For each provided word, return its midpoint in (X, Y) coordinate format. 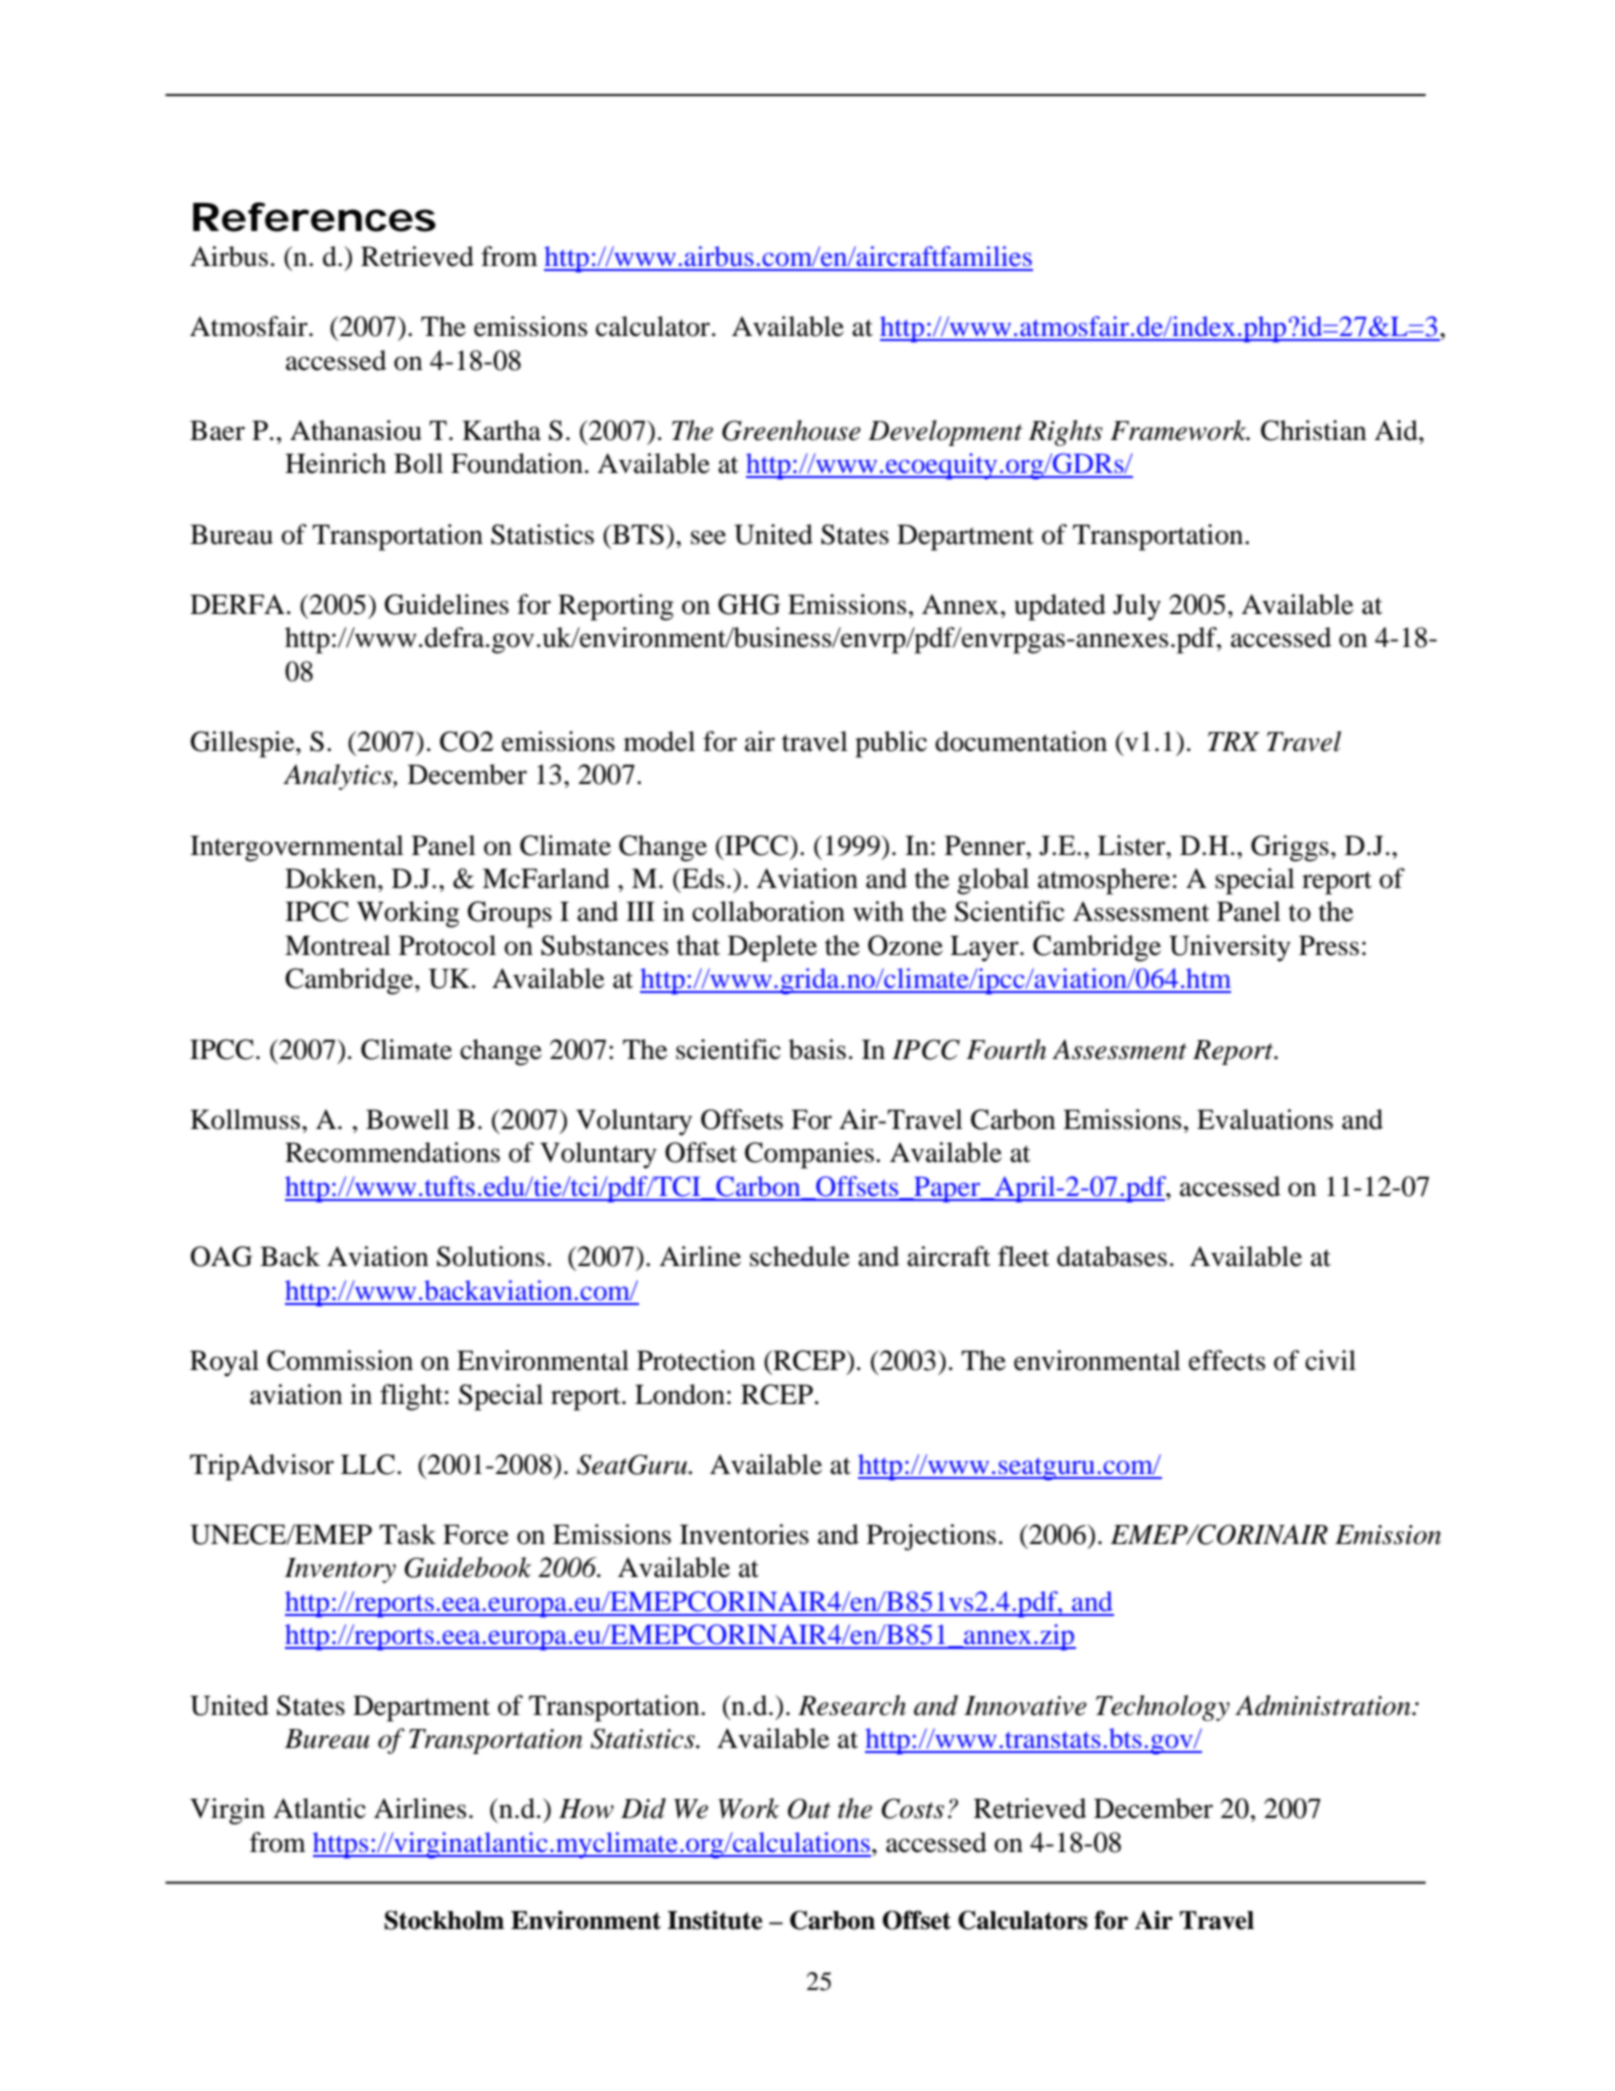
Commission (340, 1360)
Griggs (1290, 848)
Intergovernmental (297, 848)
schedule (800, 1256)
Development (945, 433)
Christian (1314, 430)
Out (809, 1808)
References (314, 217)
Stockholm (444, 1920)
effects (1227, 1360)
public (891, 744)
